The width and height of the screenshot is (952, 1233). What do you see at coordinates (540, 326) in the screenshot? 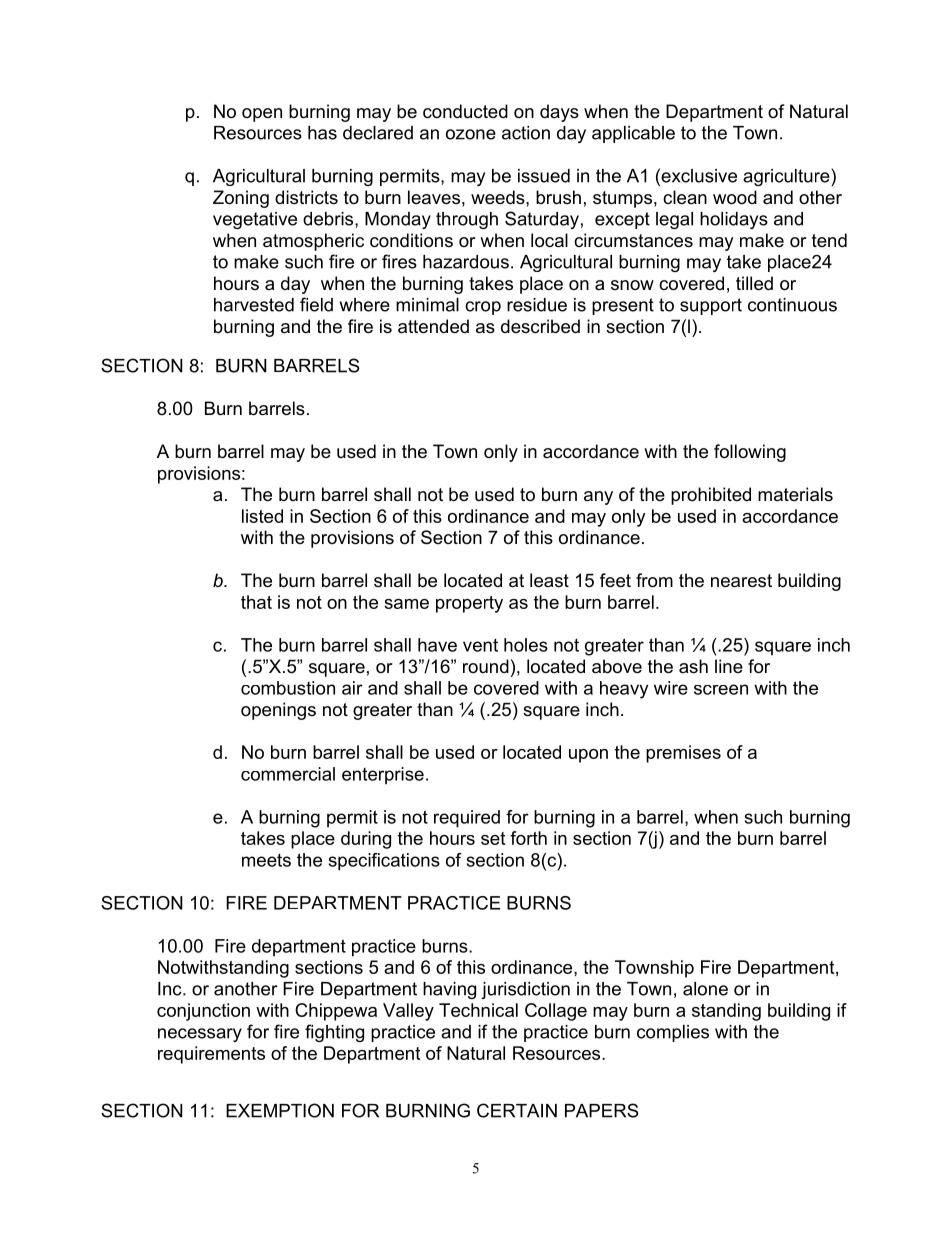
I see `described` at bounding box center [540, 326].
